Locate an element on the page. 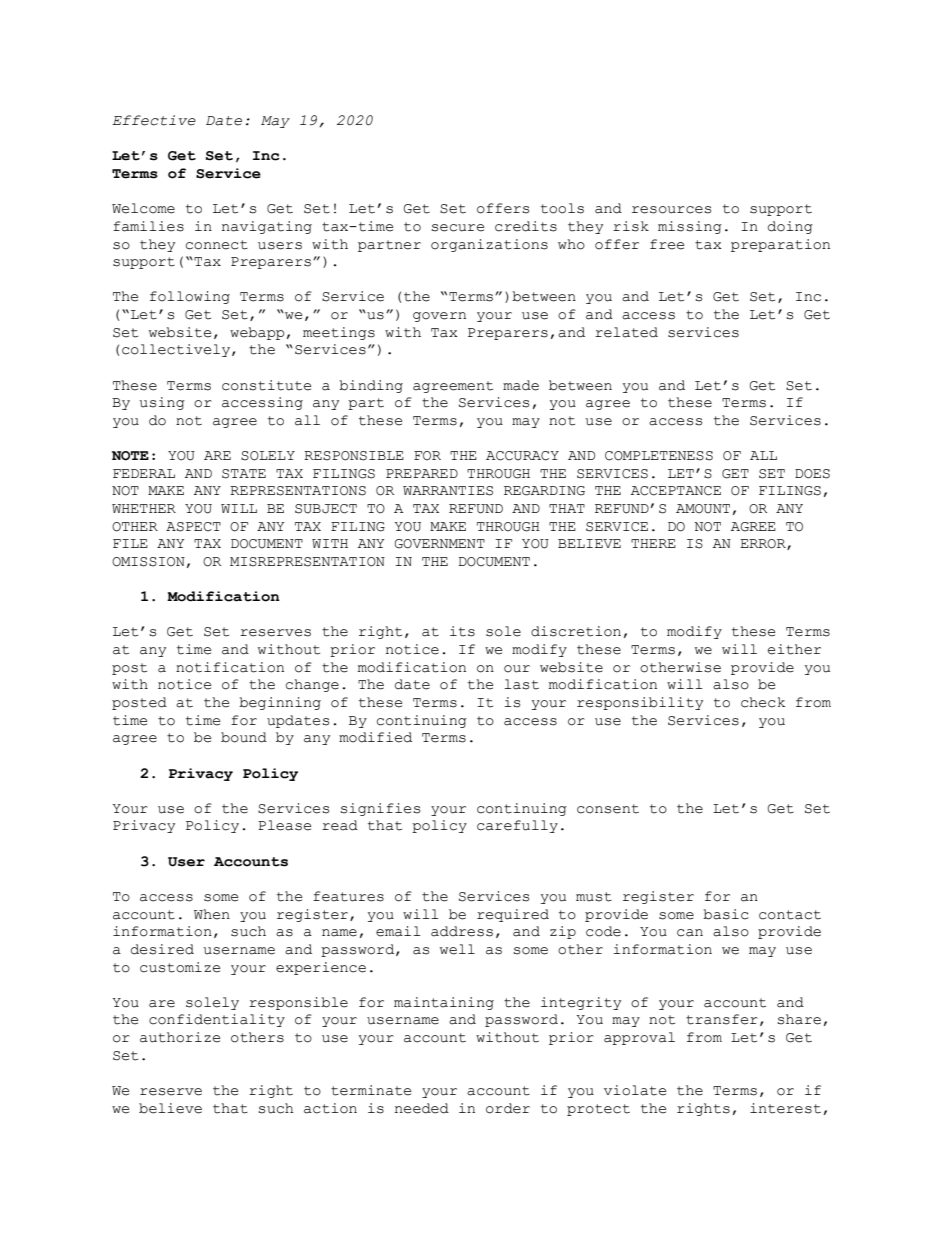 Image resolution: width=952 pixels, height=1233 pixels. basic is located at coordinates (726, 914).
